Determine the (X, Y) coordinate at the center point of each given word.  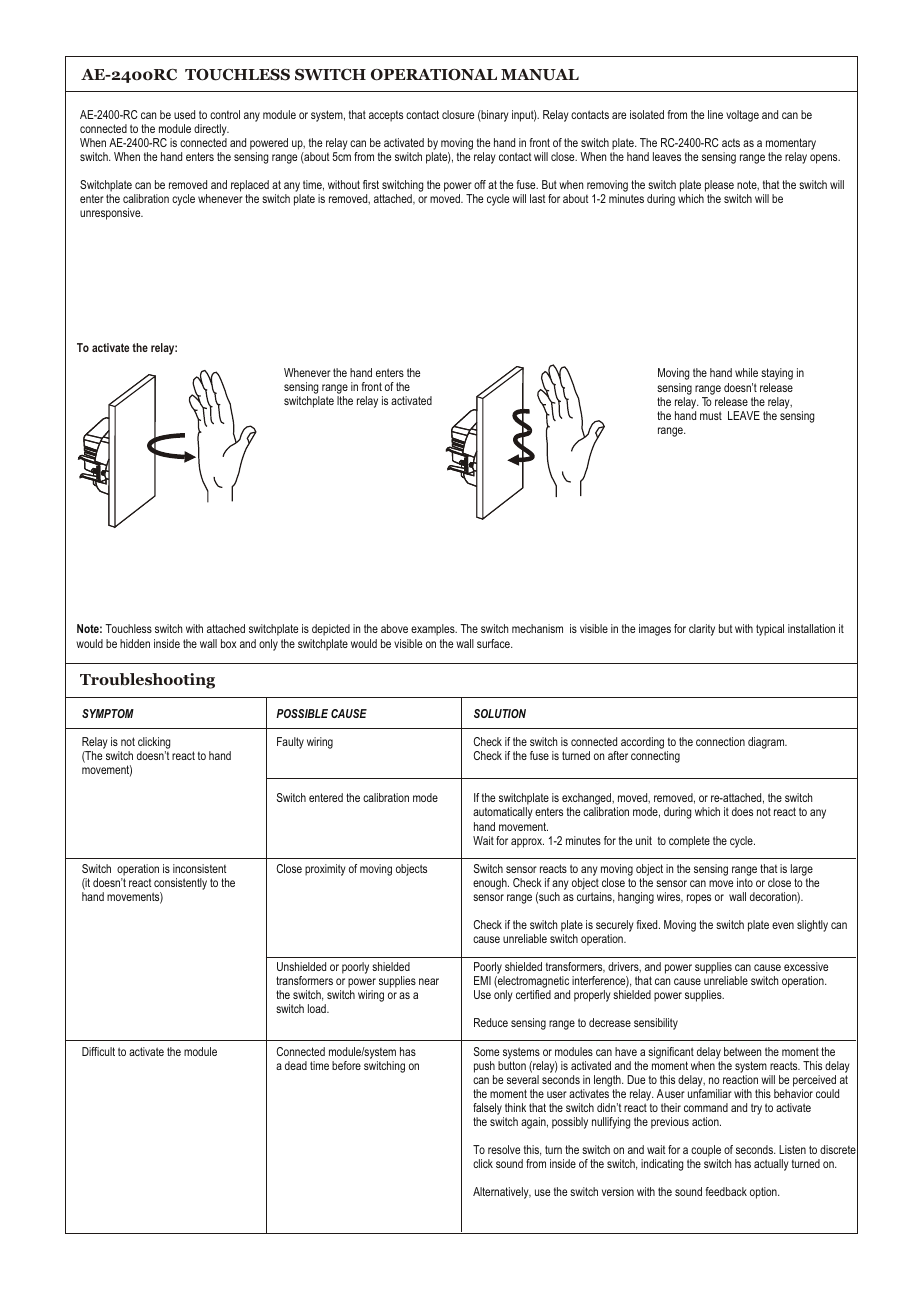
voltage (742, 116)
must (711, 415)
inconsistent (200, 868)
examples (434, 630)
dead (296, 1065)
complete (689, 842)
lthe (345, 400)
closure (458, 114)
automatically (503, 813)
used (184, 114)
